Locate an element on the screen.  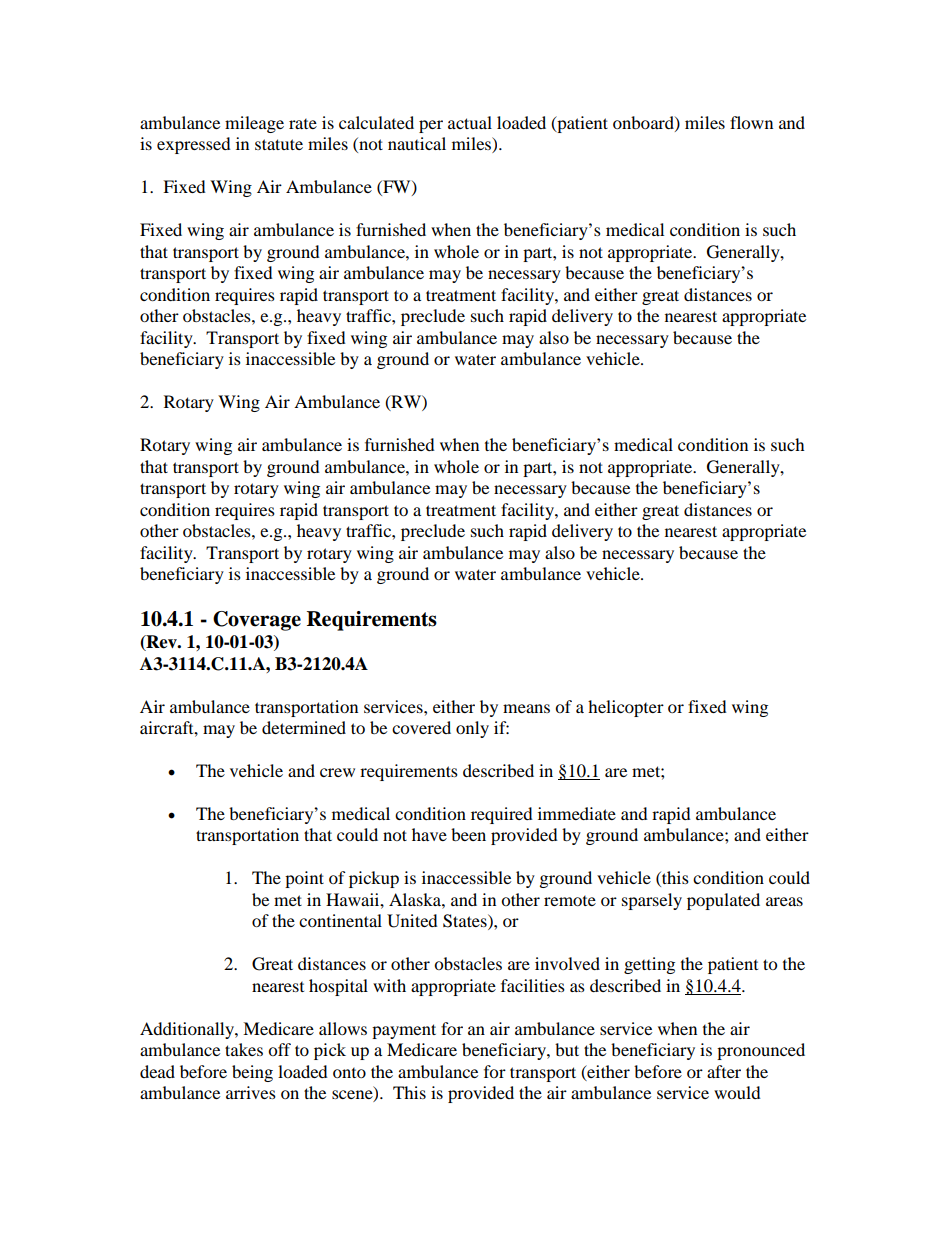
takes is located at coordinates (244, 1049).
